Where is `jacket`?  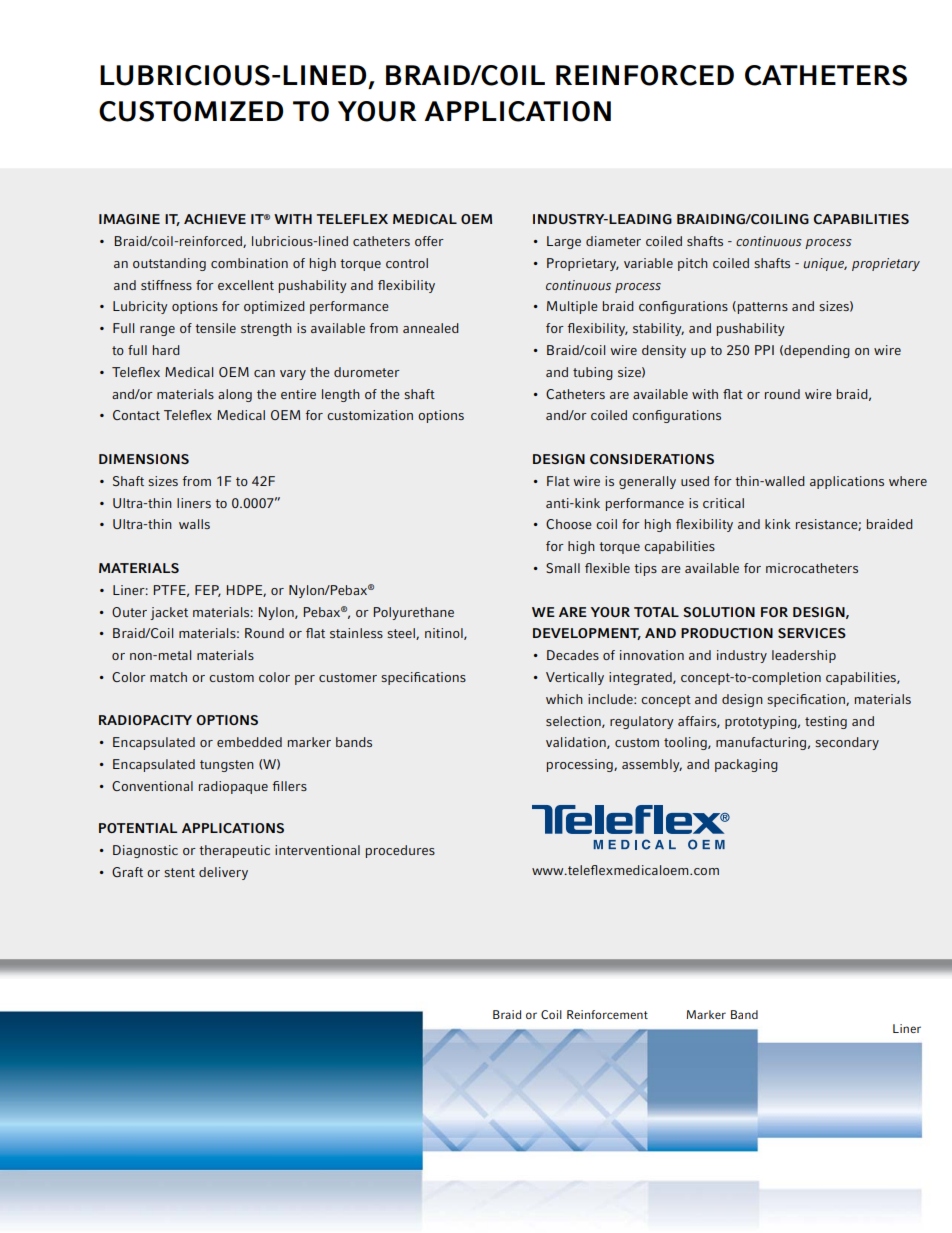
jacket is located at coordinates (169, 613).
